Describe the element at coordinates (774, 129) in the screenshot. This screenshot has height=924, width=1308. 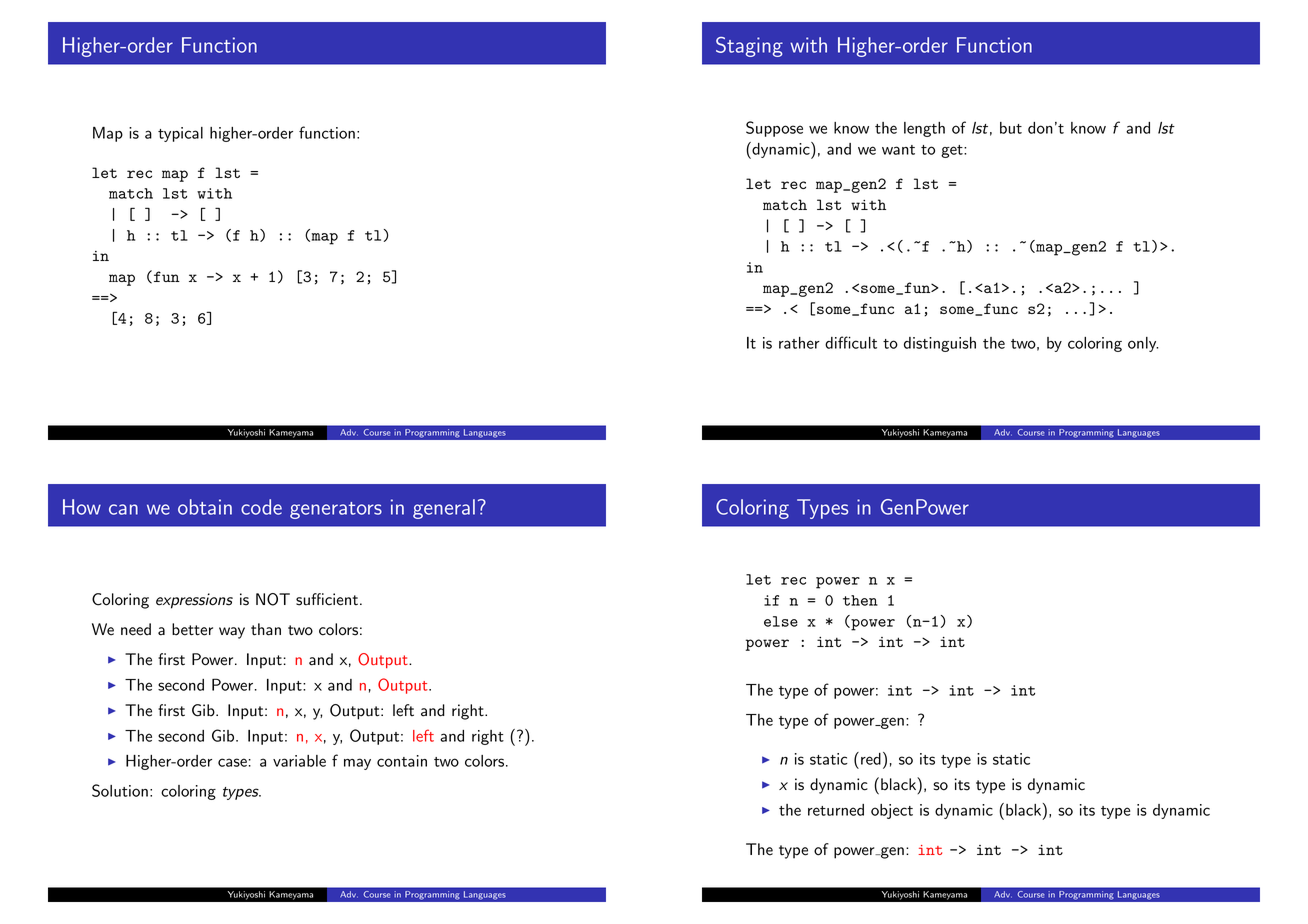
I see `Suppose` at that location.
